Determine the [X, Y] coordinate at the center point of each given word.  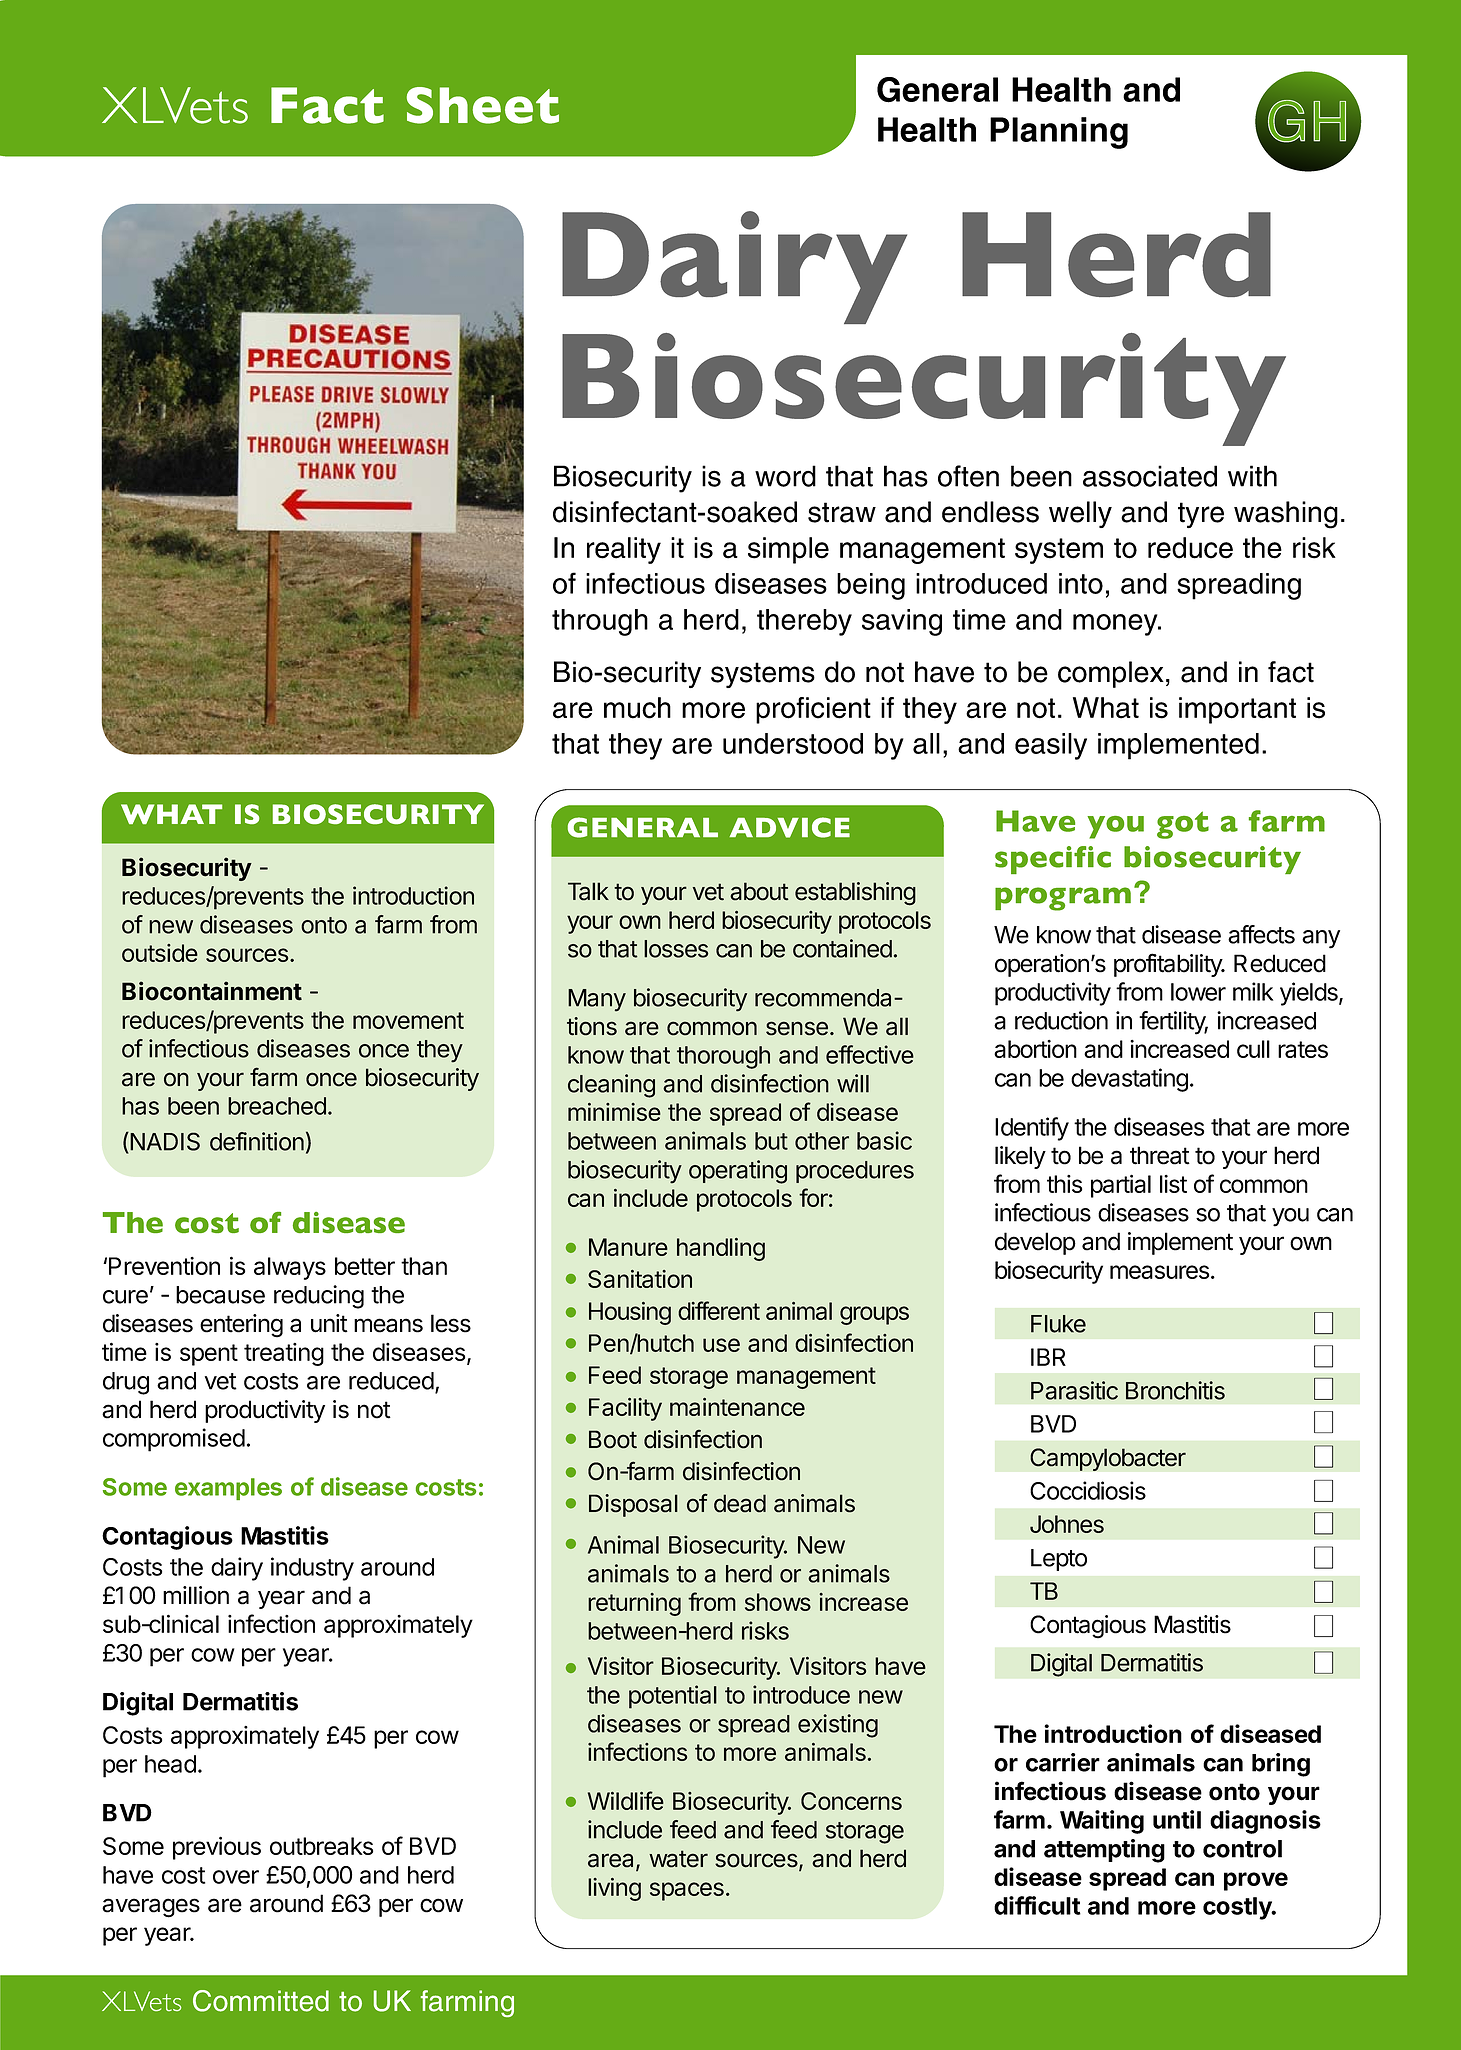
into [1081, 583]
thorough [723, 1057]
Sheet [483, 105]
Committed [261, 2001]
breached [277, 1106]
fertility [1173, 1023]
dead [740, 1503]
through [600, 622]
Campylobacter [1108, 1459]
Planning [1059, 133]
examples [228, 1489]
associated [1150, 476]
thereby [804, 622]
